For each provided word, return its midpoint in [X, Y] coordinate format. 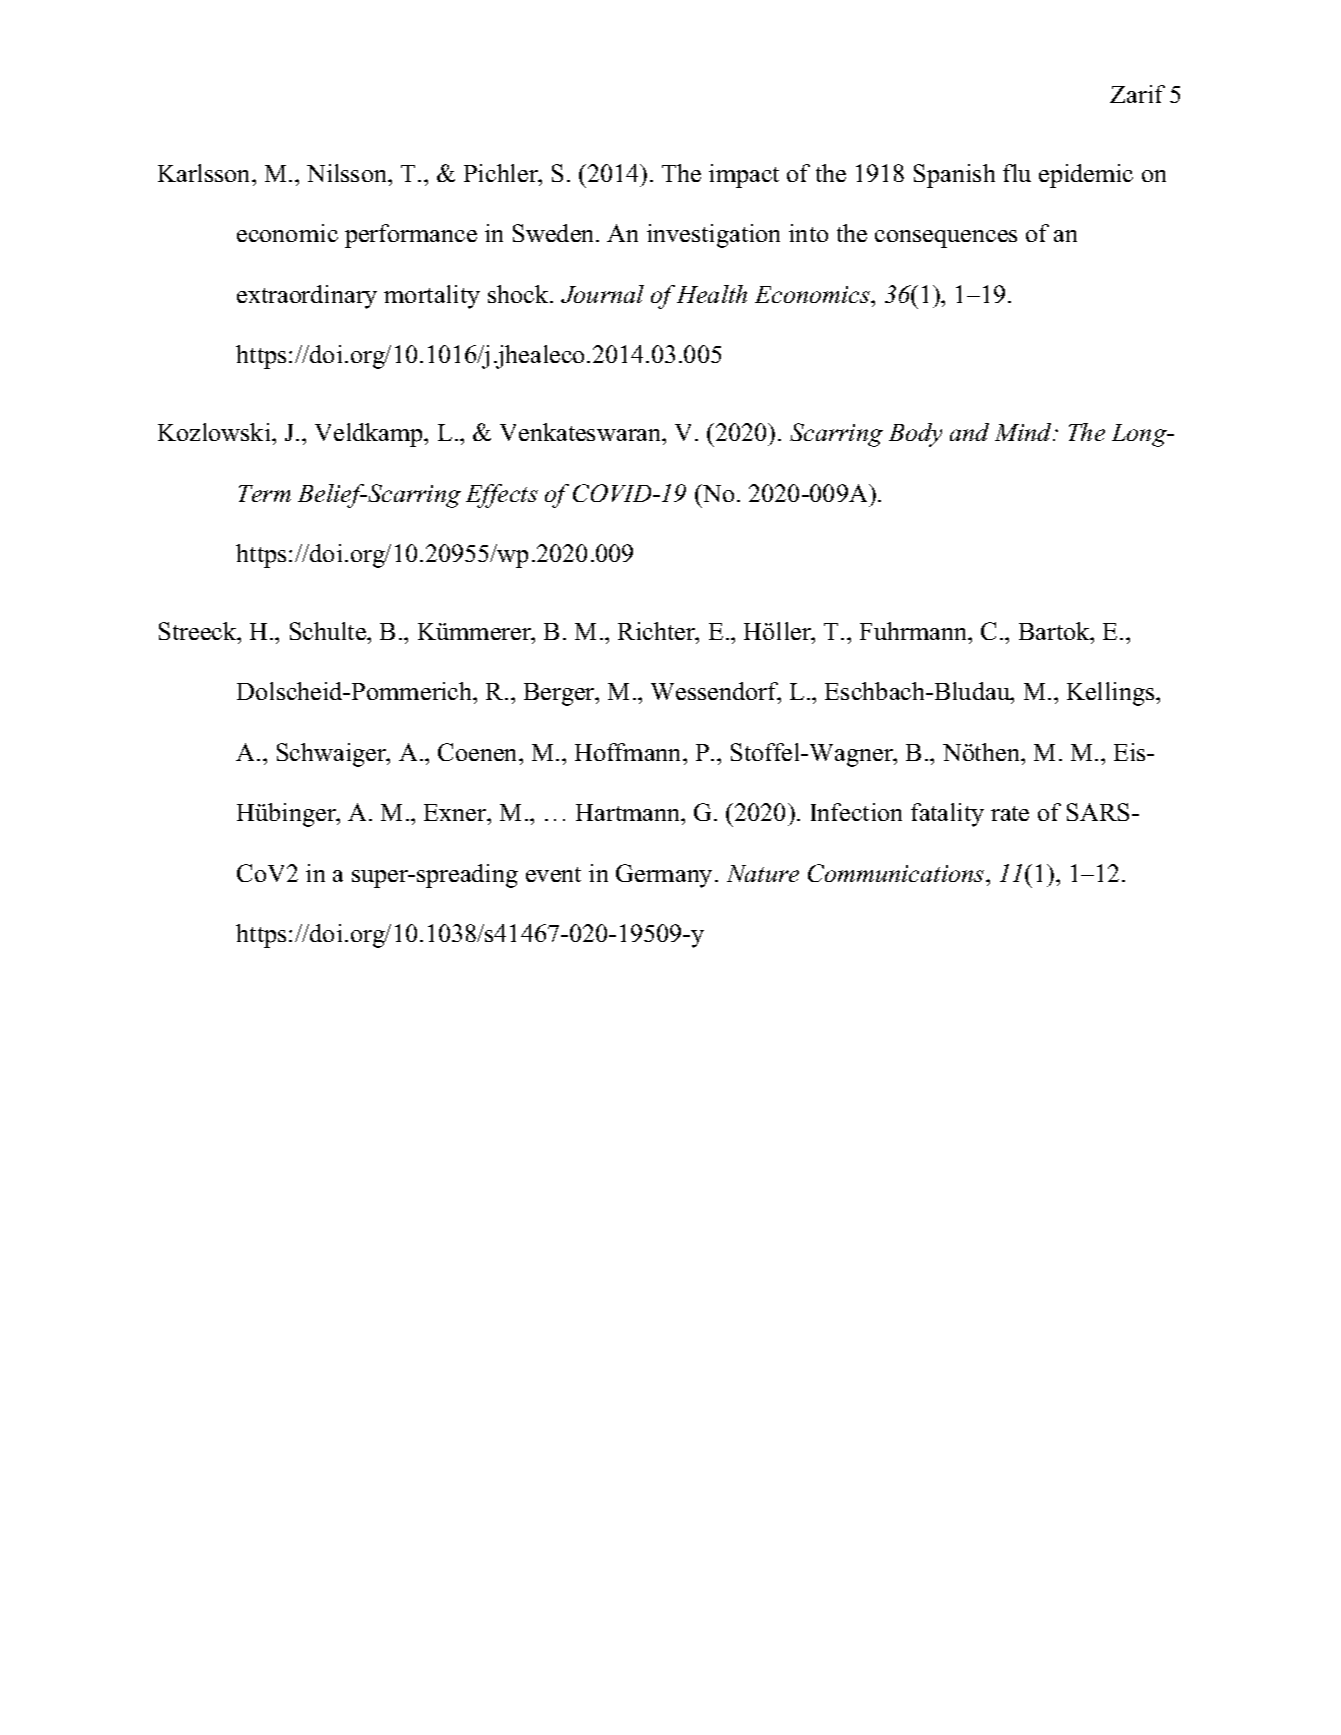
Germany [664, 876]
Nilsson [348, 173]
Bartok [1055, 631]
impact [744, 176]
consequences [946, 239]
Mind [1025, 432]
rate [1010, 813]
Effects [502, 496]
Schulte [329, 631]
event [553, 874]
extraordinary [307, 297]
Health [712, 294]
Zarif [1137, 94]
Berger [560, 694]
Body [915, 435]
